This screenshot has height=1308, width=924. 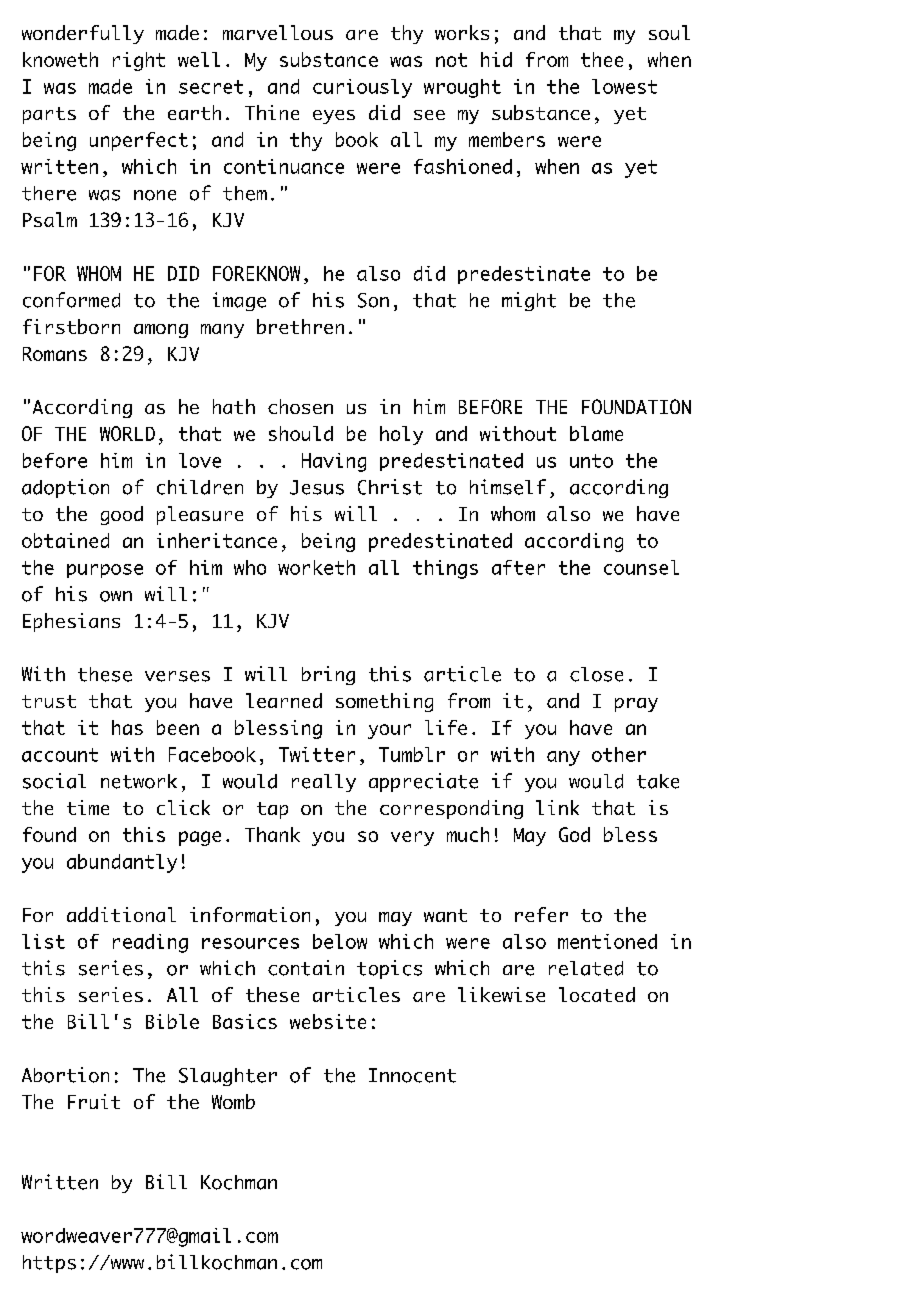 I want to click on curiously, so click(x=362, y=88).
